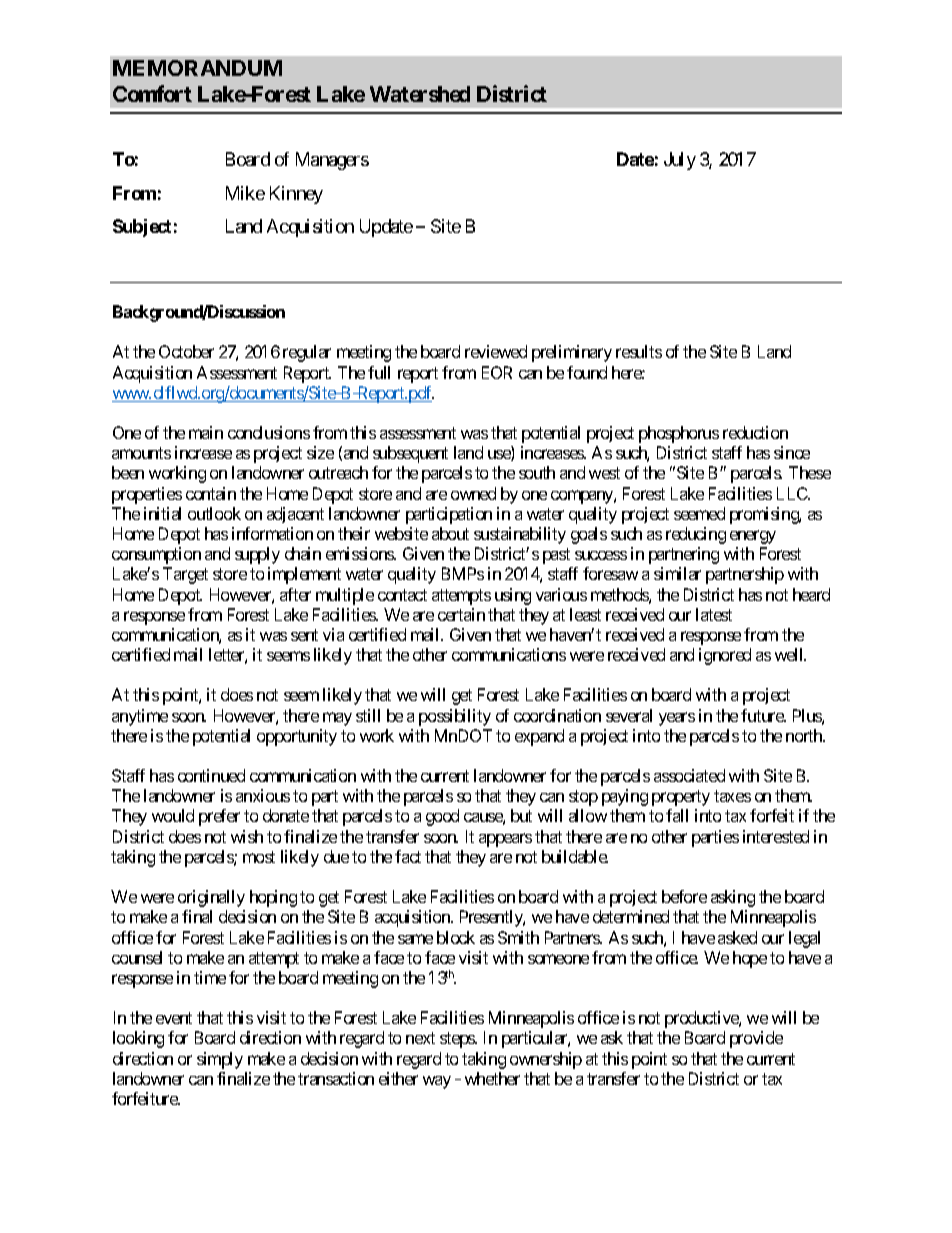 The height and width of the screenshot is (1233, 952). What do you see at coordinates (513, 596) in the screenshot?
I see `using` at bounding box center [513, 596].
